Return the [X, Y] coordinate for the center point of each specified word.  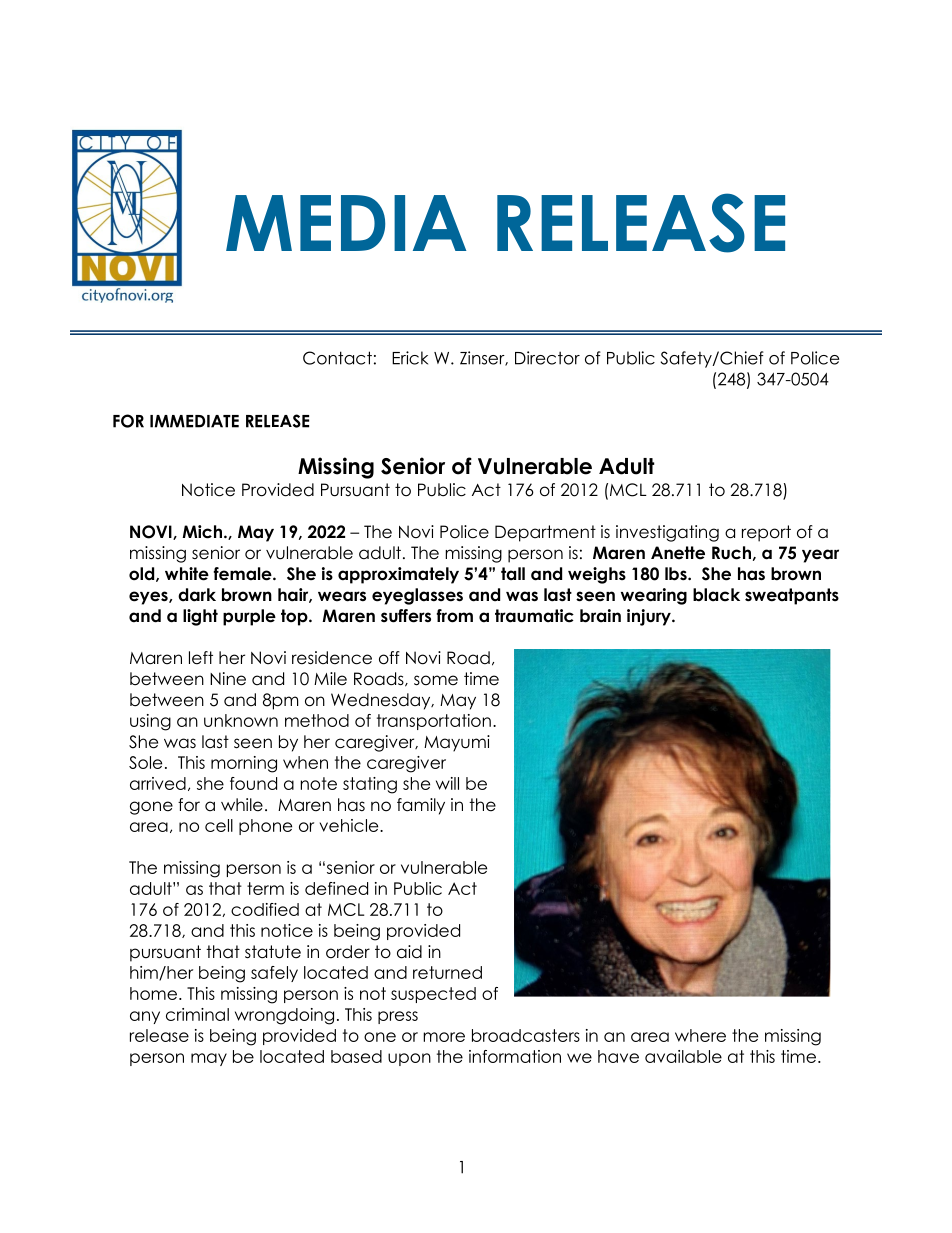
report [766, 533]
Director [547, 358]
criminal [197, 1014]
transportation [434, 722]
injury [650, 617]
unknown [241, 720]
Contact [337, 358]
